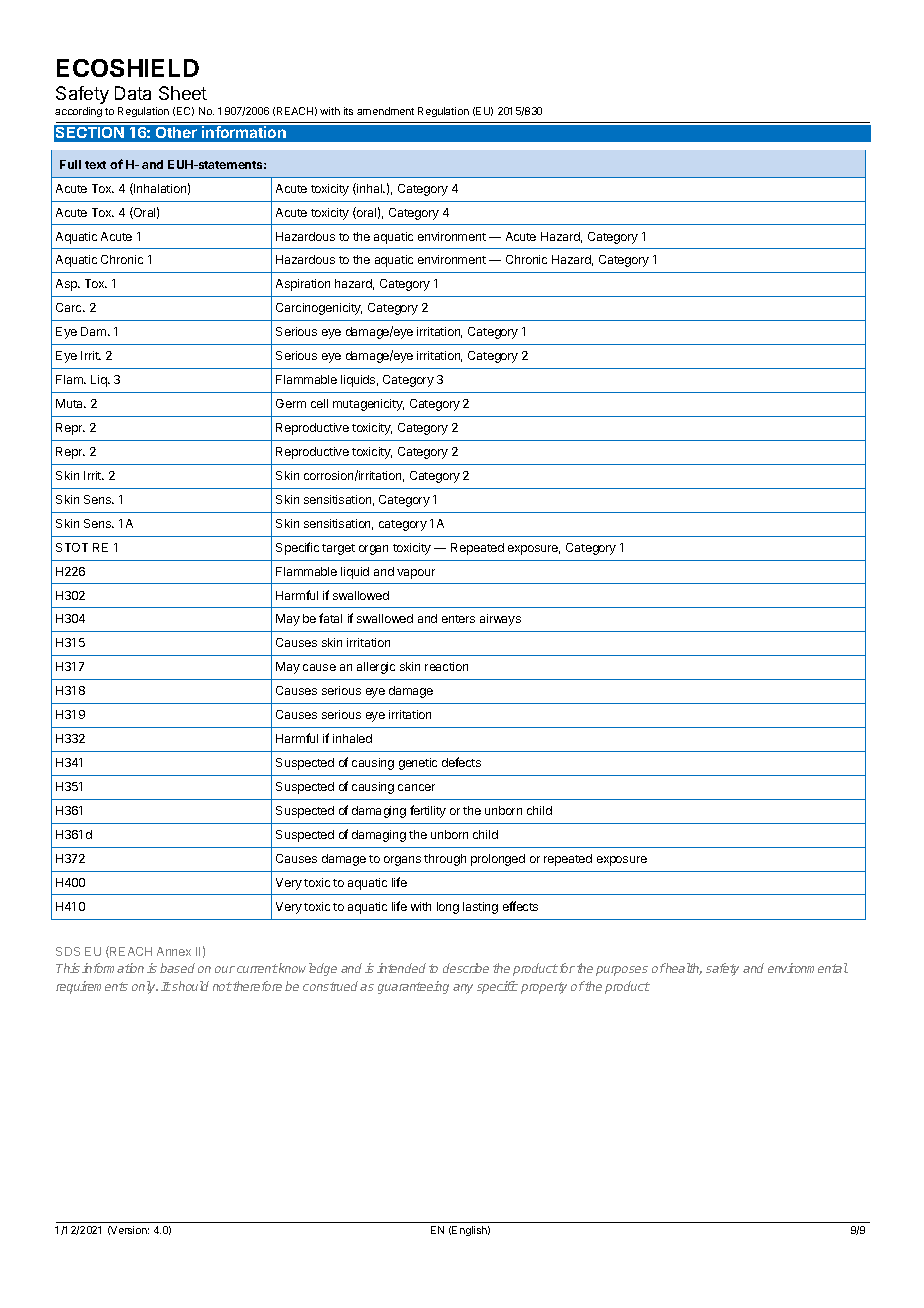 Image resolution: width=924 pixels, height=1308 pixels. I want to click on airways, so click(500, 620).
